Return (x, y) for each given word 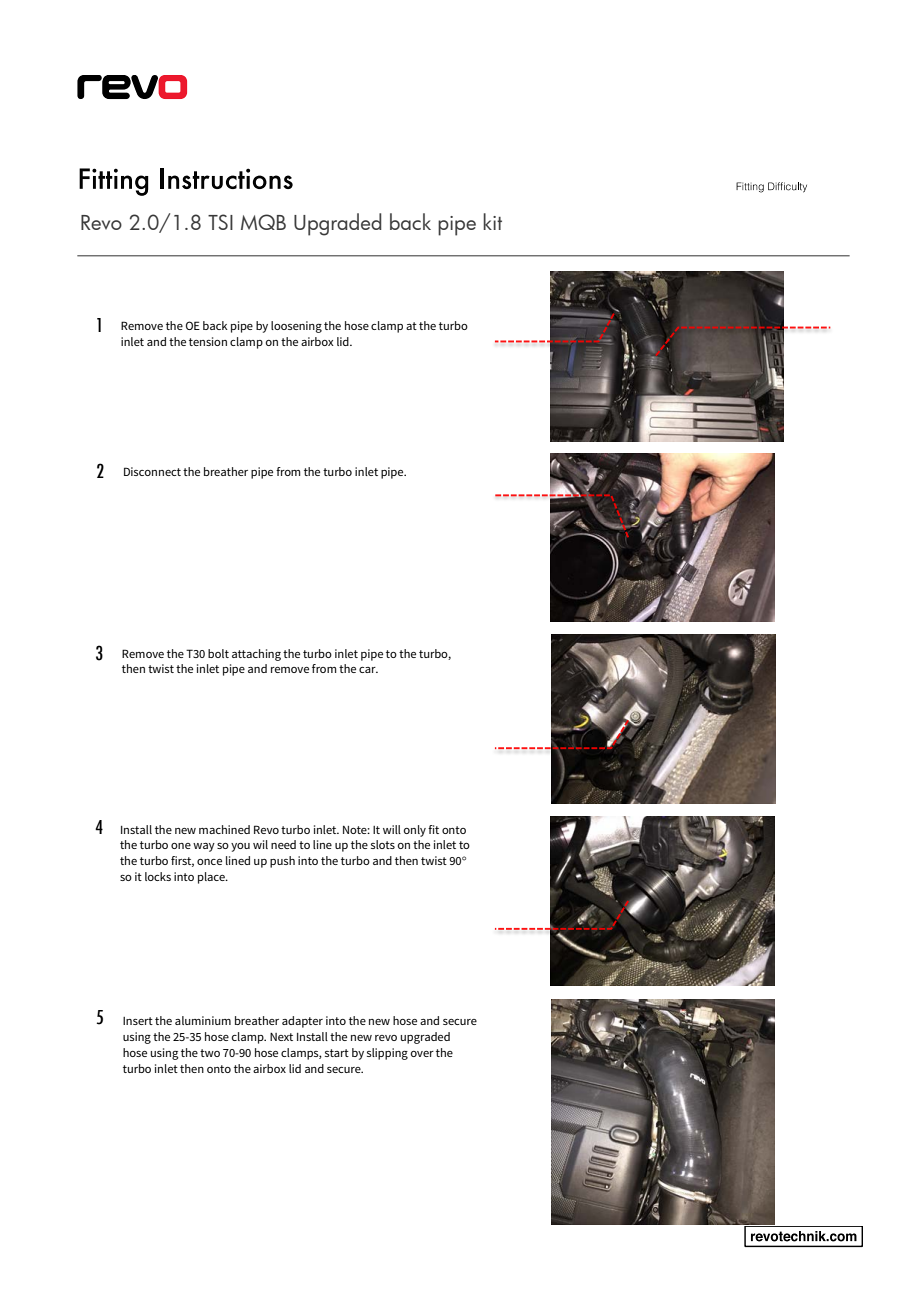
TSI (220, 222)
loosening (296, 327)
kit (492, 221)
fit (433, 829)
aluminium (203, 1020)
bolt (218, 653)
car (368, 670)
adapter (302, 1022)
